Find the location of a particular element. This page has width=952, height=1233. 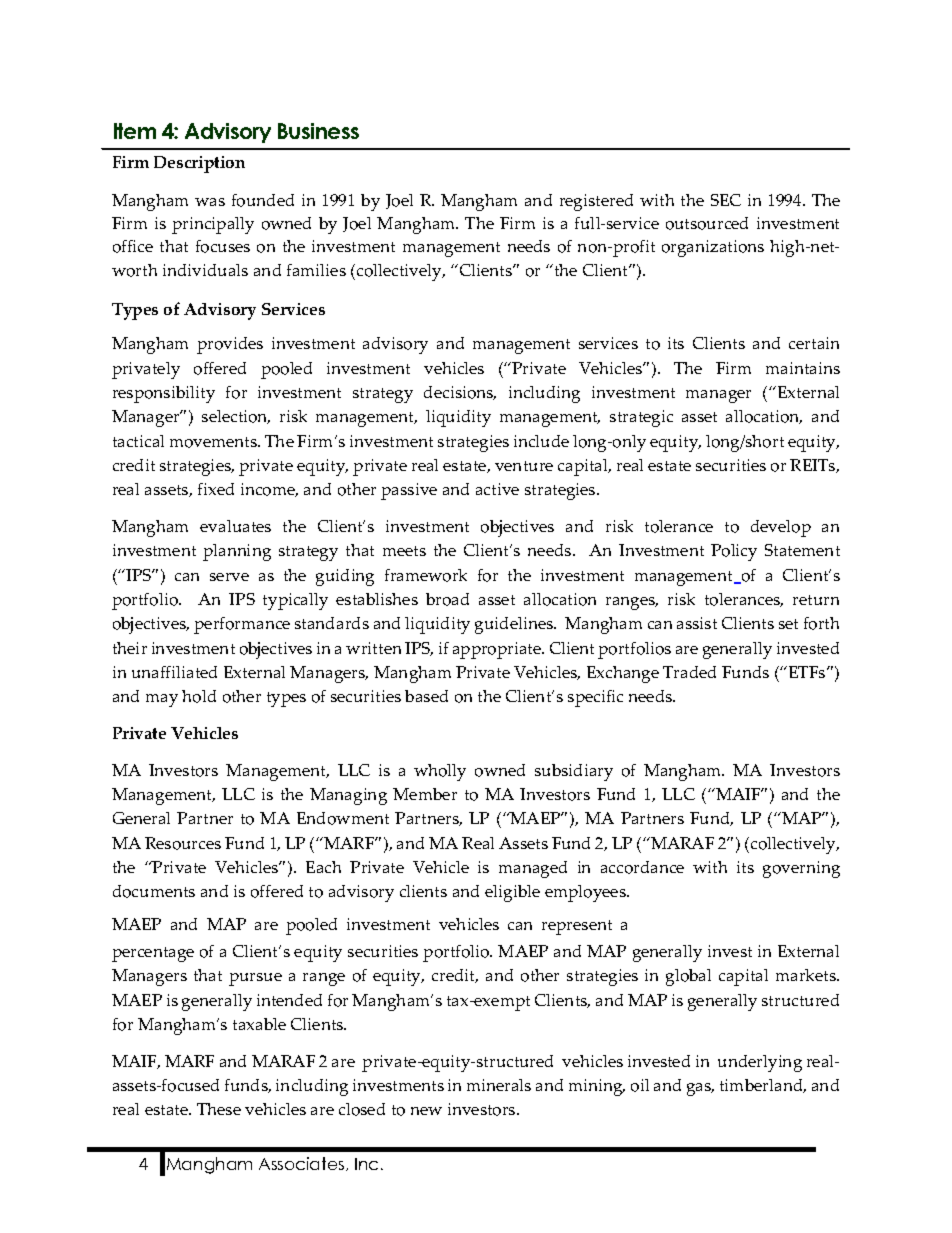

registered is located at coordinates (596, 202).
